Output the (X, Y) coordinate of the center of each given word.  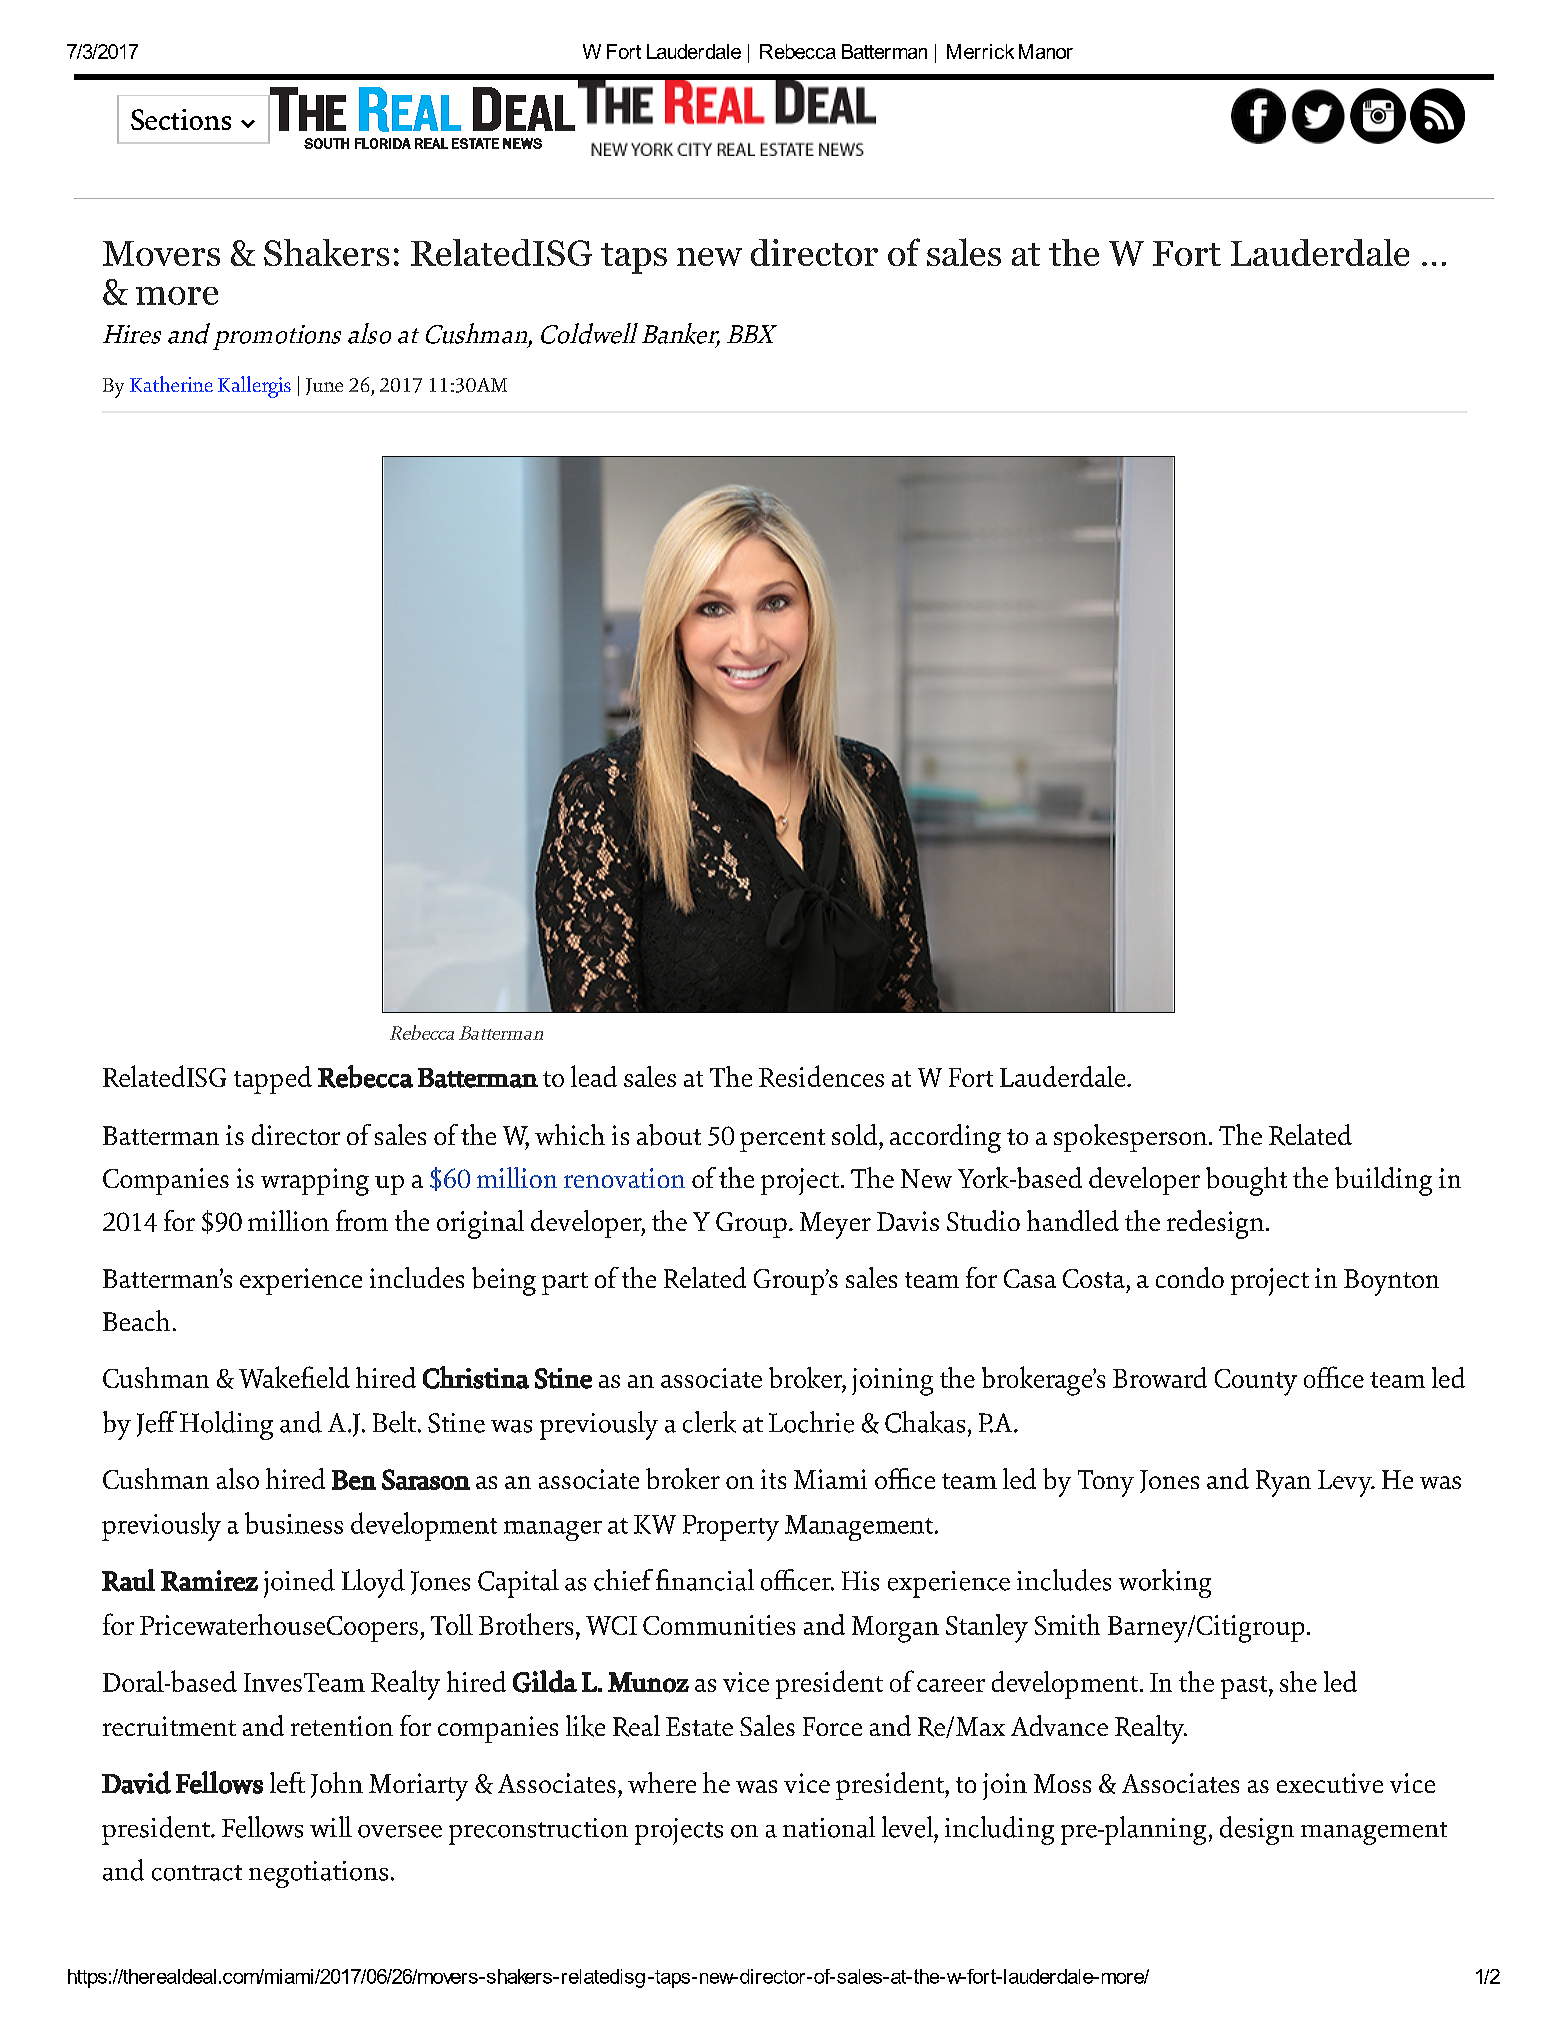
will (331, 1826)
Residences (821, 1076)
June (324, 386)
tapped (273, 1080)
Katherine (171, 384)
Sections (181, 119)
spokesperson (1130, 1138)
